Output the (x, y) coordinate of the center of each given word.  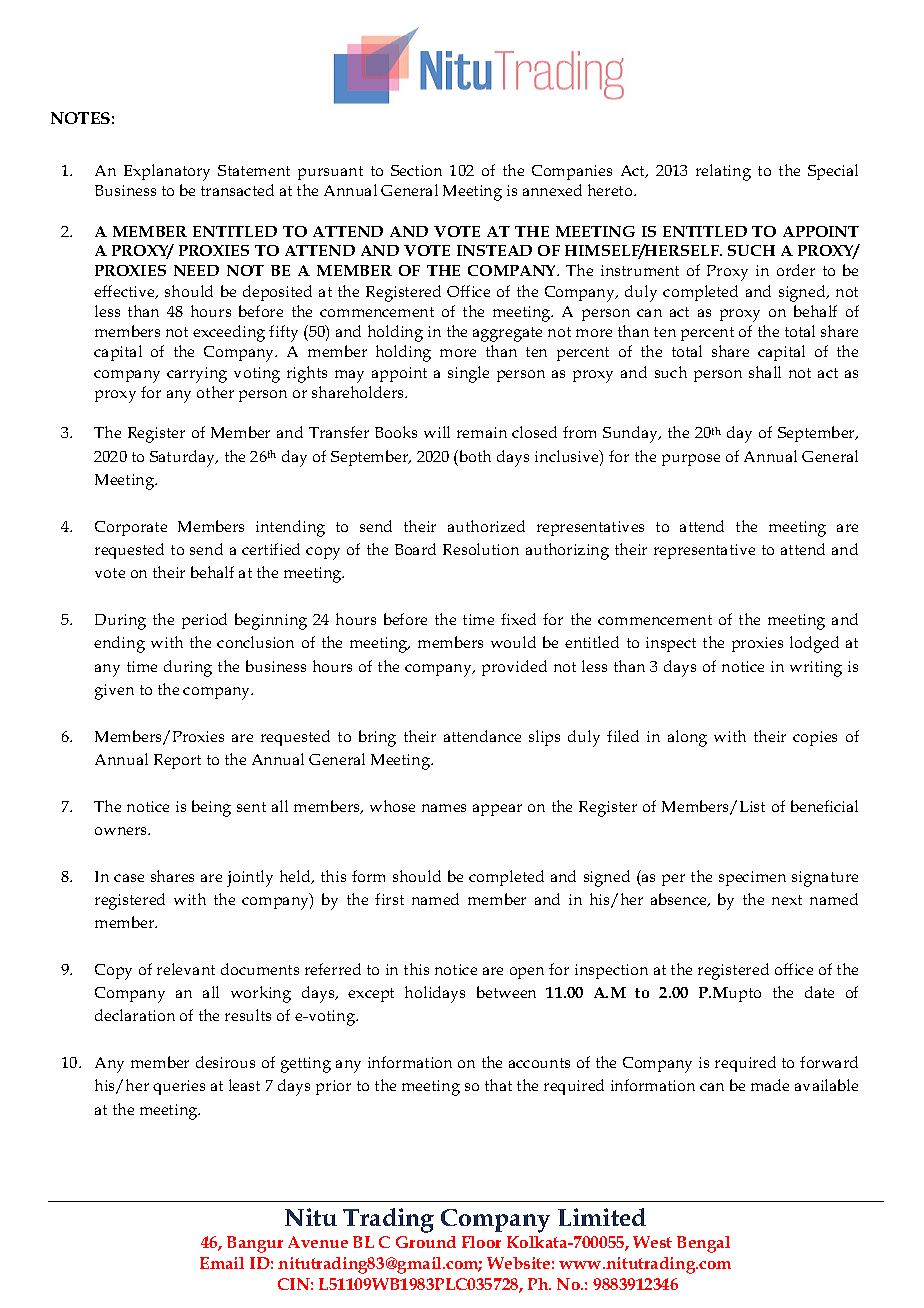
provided (514, 668)
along (687, 738)
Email (222, 1263)
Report (177, 761)
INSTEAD (494, 250)
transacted (237, 190)
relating (723, 172)
